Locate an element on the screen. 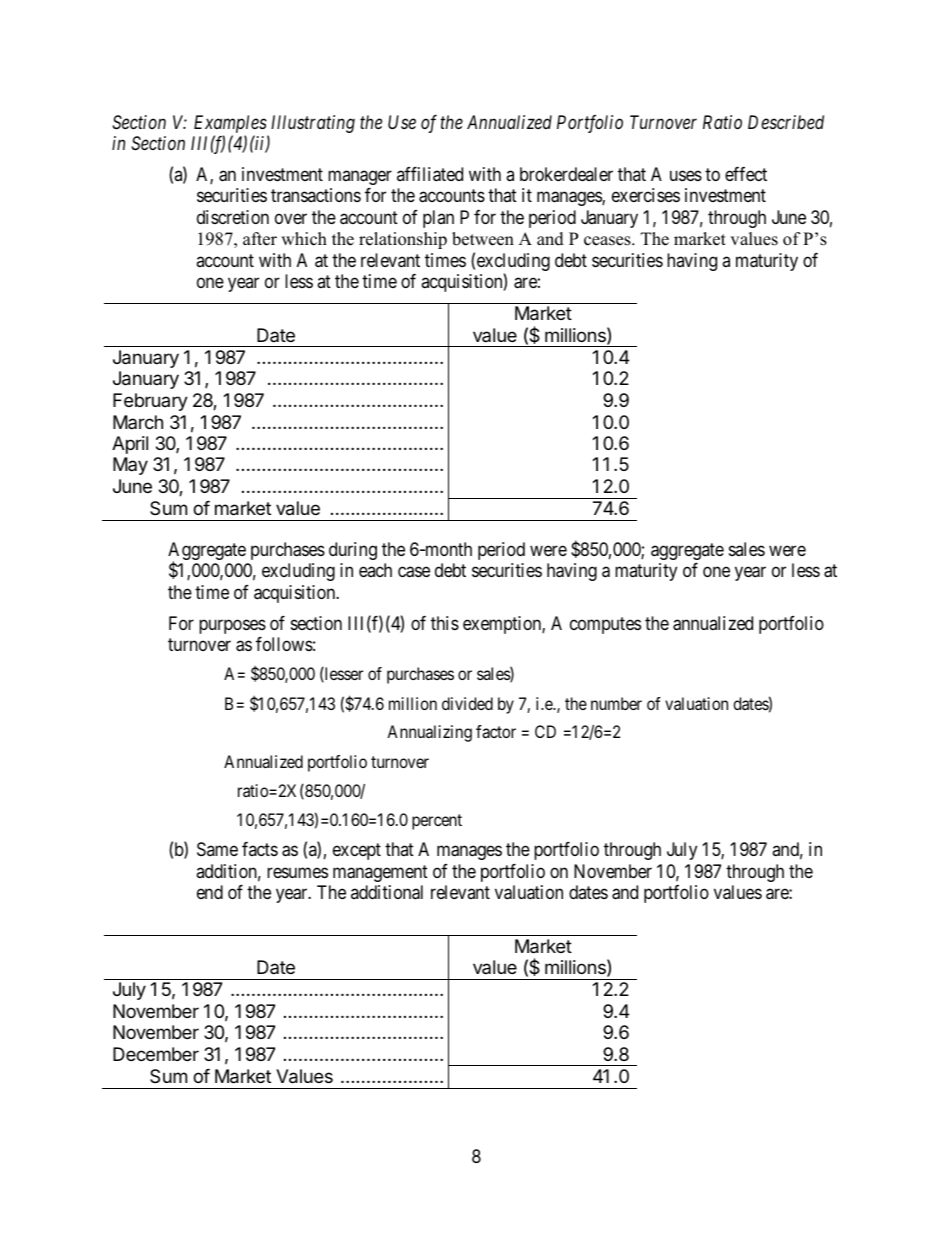 The width and height of the screenshot is (952, 1233). uses is located at coordinates (686, 175).
